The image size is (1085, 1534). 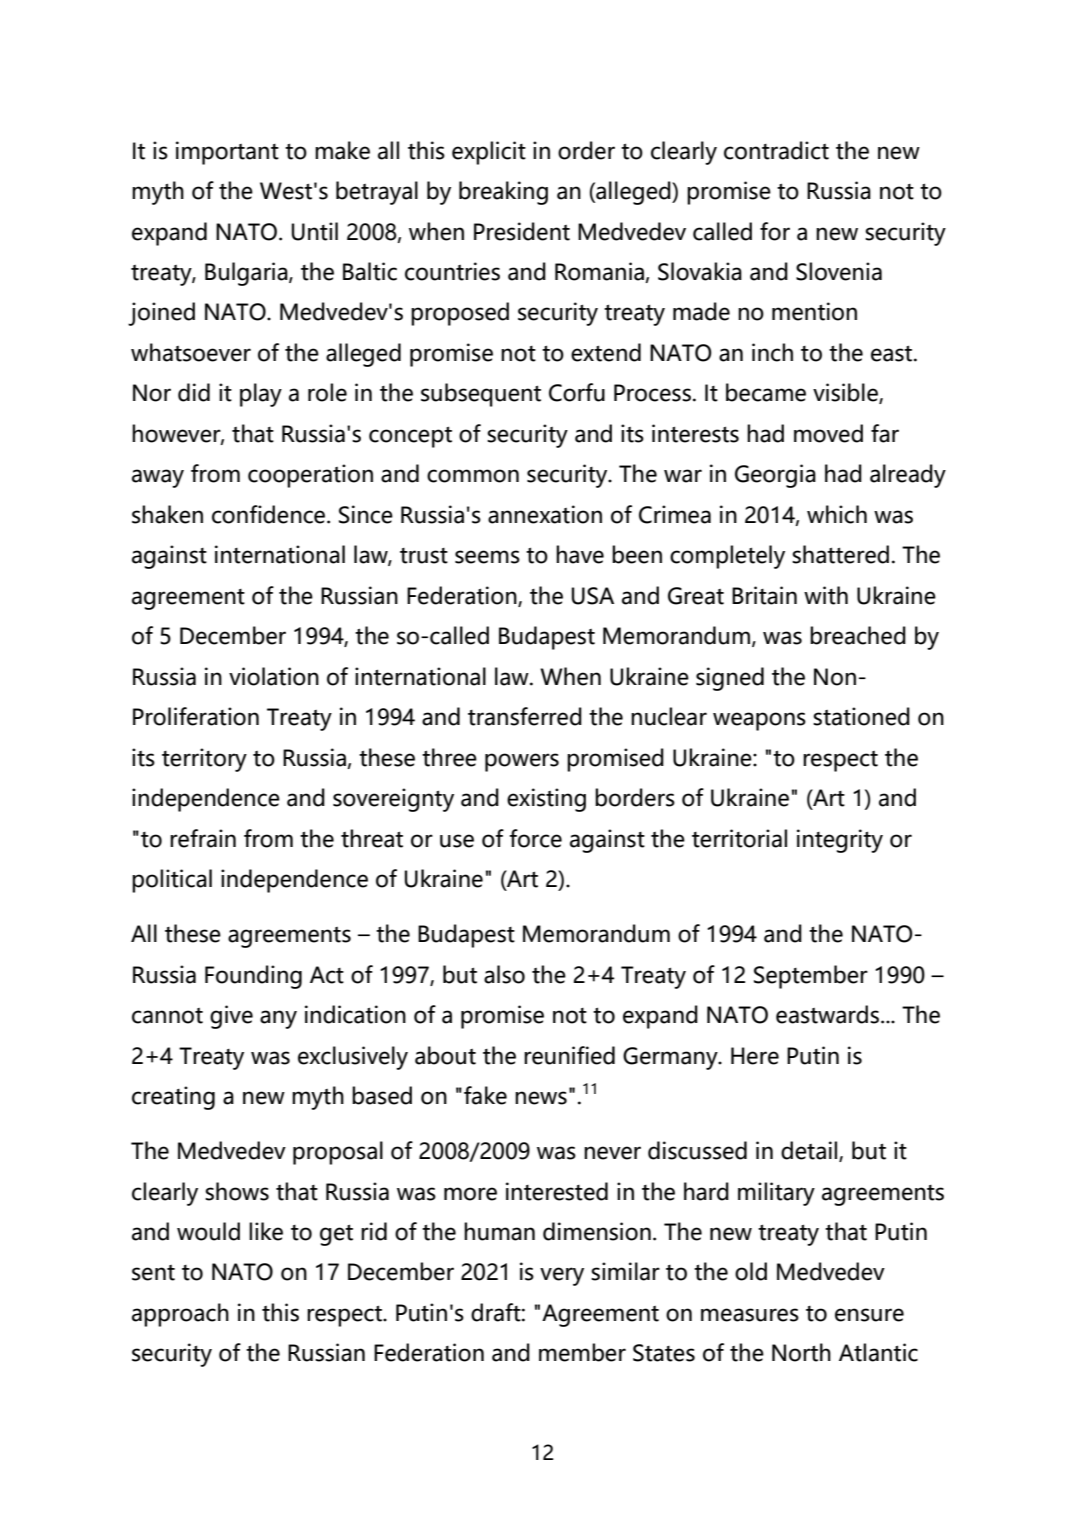 I want to click on stationed, so click(x=861, y=716).
